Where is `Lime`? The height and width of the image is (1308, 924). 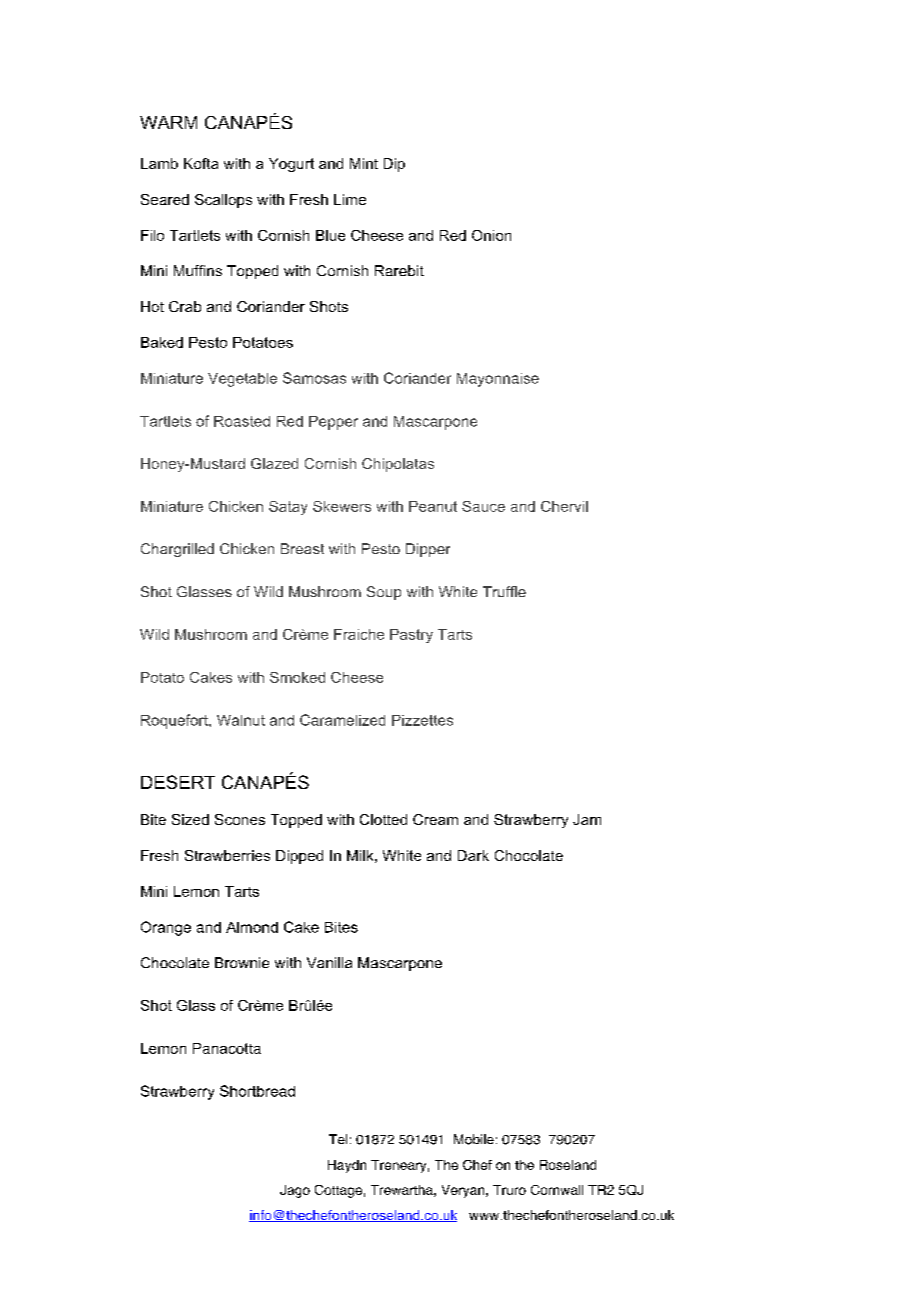 Lime is located at coordinates (350, 199).
